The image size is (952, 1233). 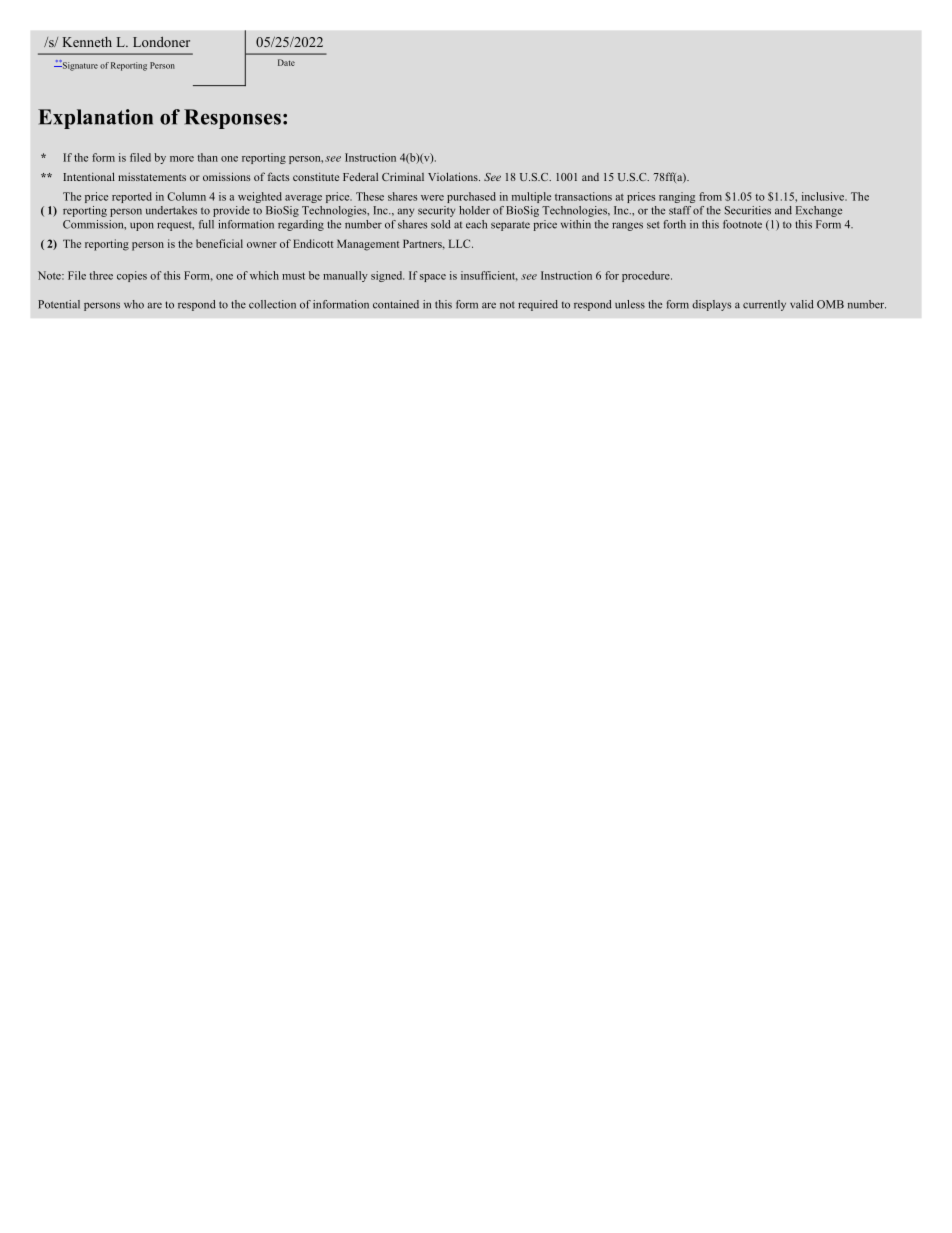 What do you see at coordinates (95, 119) in the document?
I see `Explanation` at bounding box center [95, 119].
